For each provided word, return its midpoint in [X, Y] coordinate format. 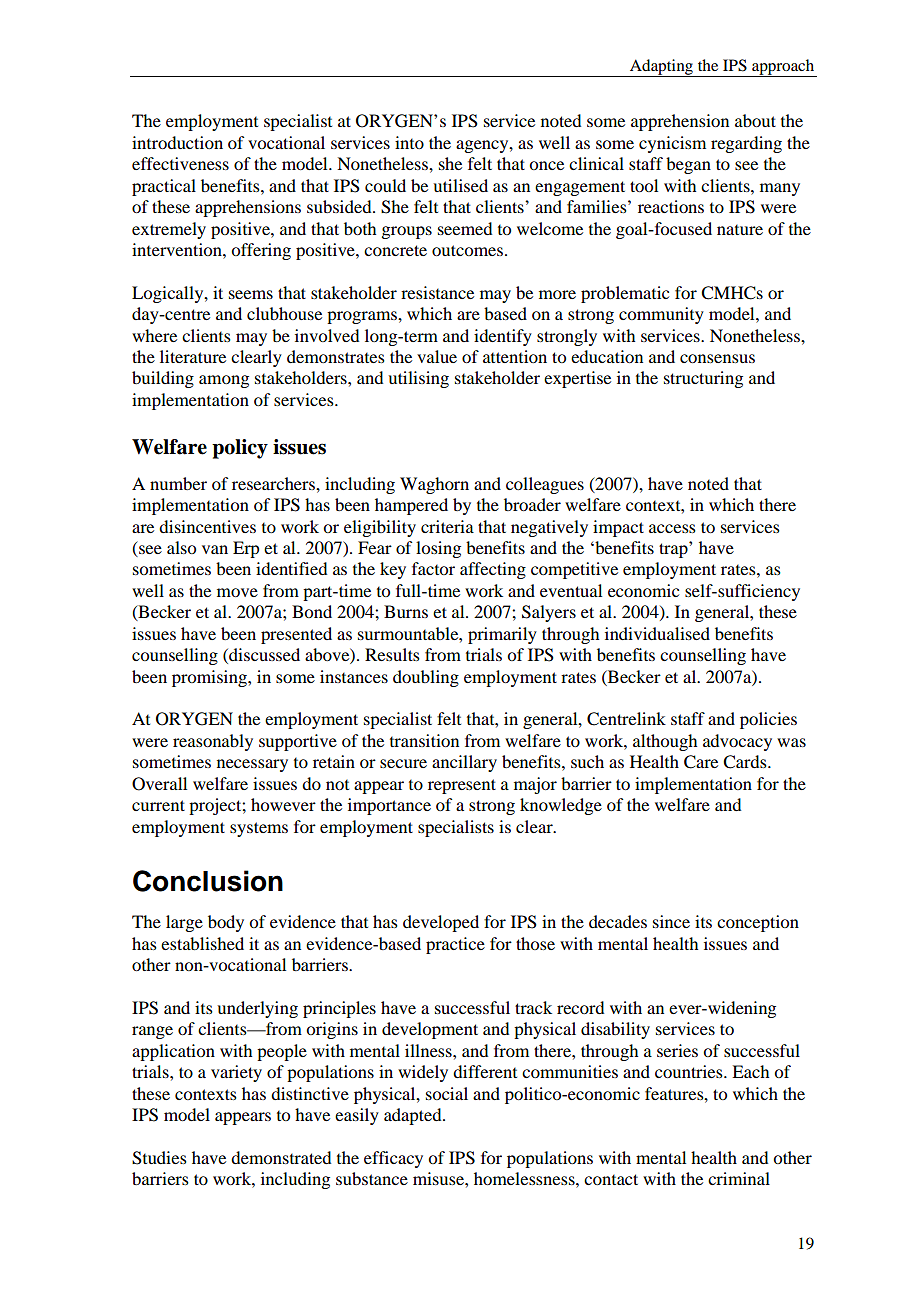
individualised [657, 633]
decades [618, 921]
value [437, 356]
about [755, 120]
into [409, 142]
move [237, 592]
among [224, 381]
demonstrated [281, 1157]
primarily [502, 635]
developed [441, 923]
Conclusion [208, 881]
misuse [439, 1178]
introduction [177, 142]
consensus [717, 358]
